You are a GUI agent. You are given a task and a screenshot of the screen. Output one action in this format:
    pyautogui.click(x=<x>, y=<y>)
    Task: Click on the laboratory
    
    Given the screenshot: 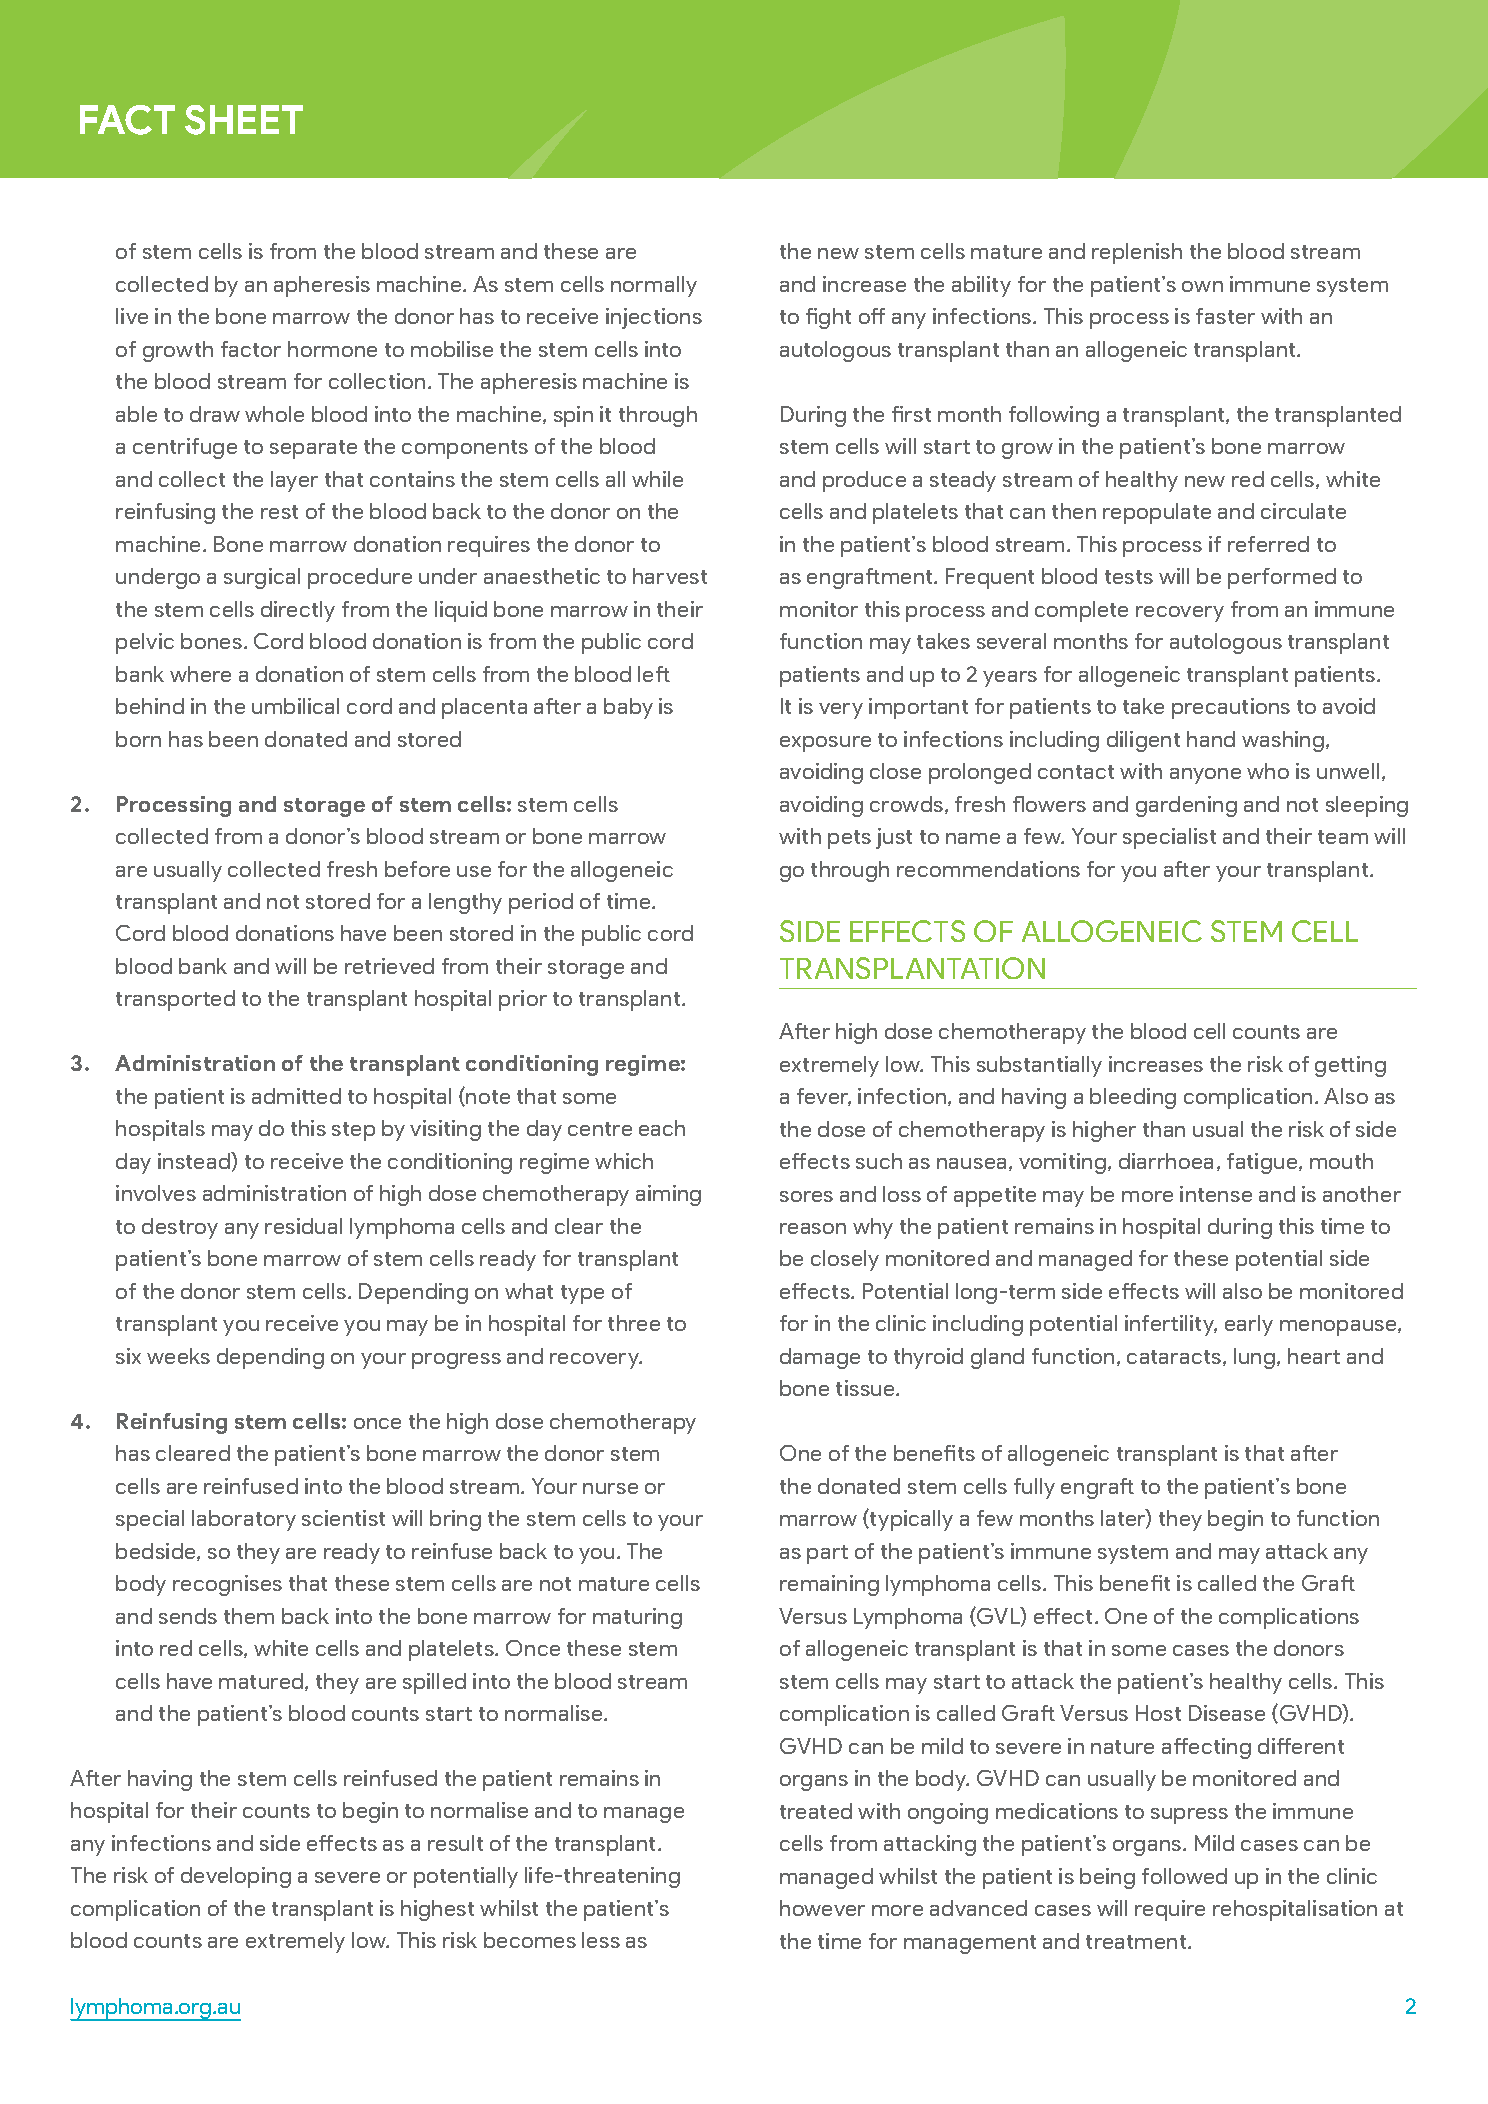 What is the action you would take?
    pyautogui.click(x=244, y=1520)
